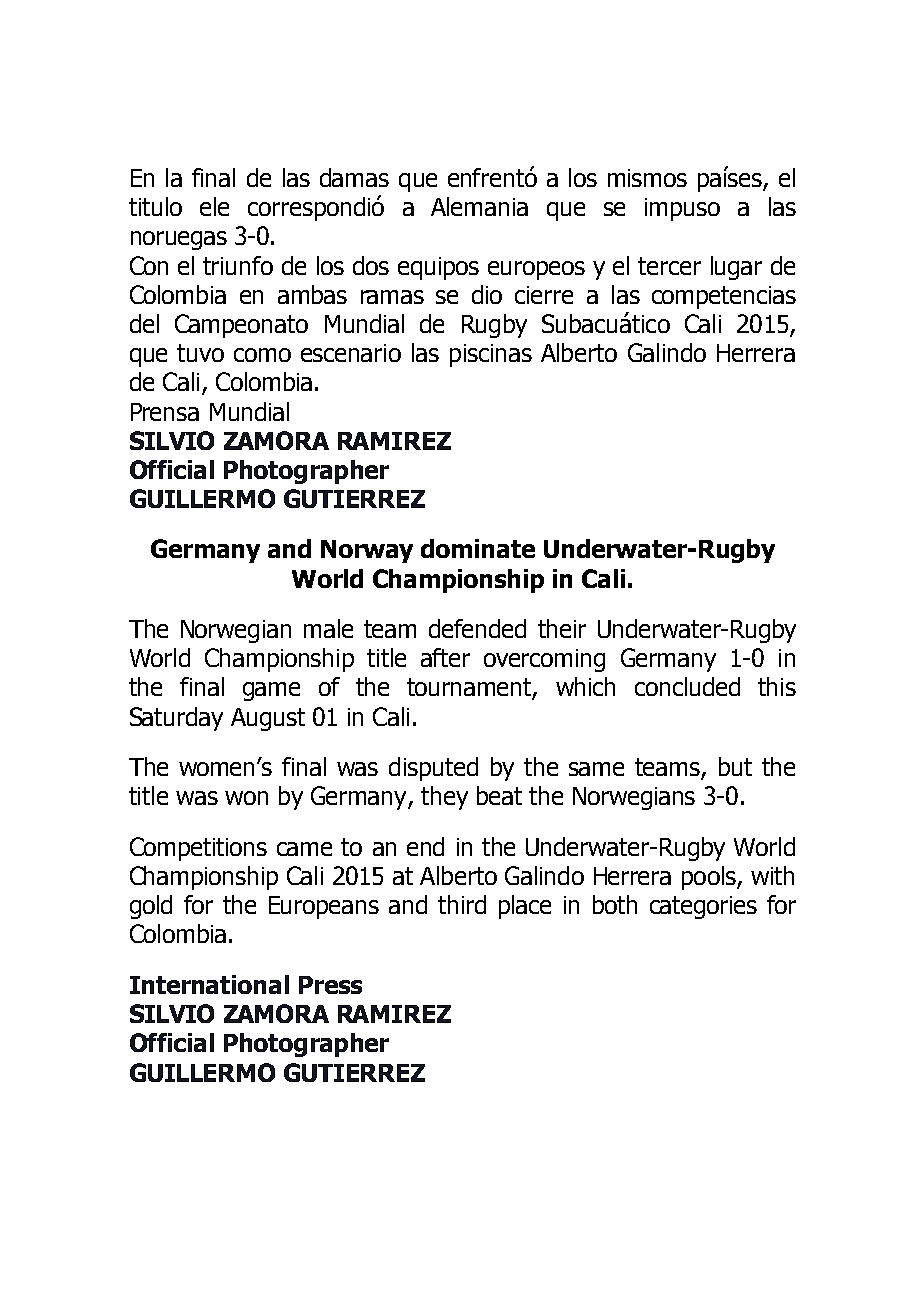  What do you see at coordinates (209, 984) in the screenshot?
I see `International` at bounding box center [209, 984].
